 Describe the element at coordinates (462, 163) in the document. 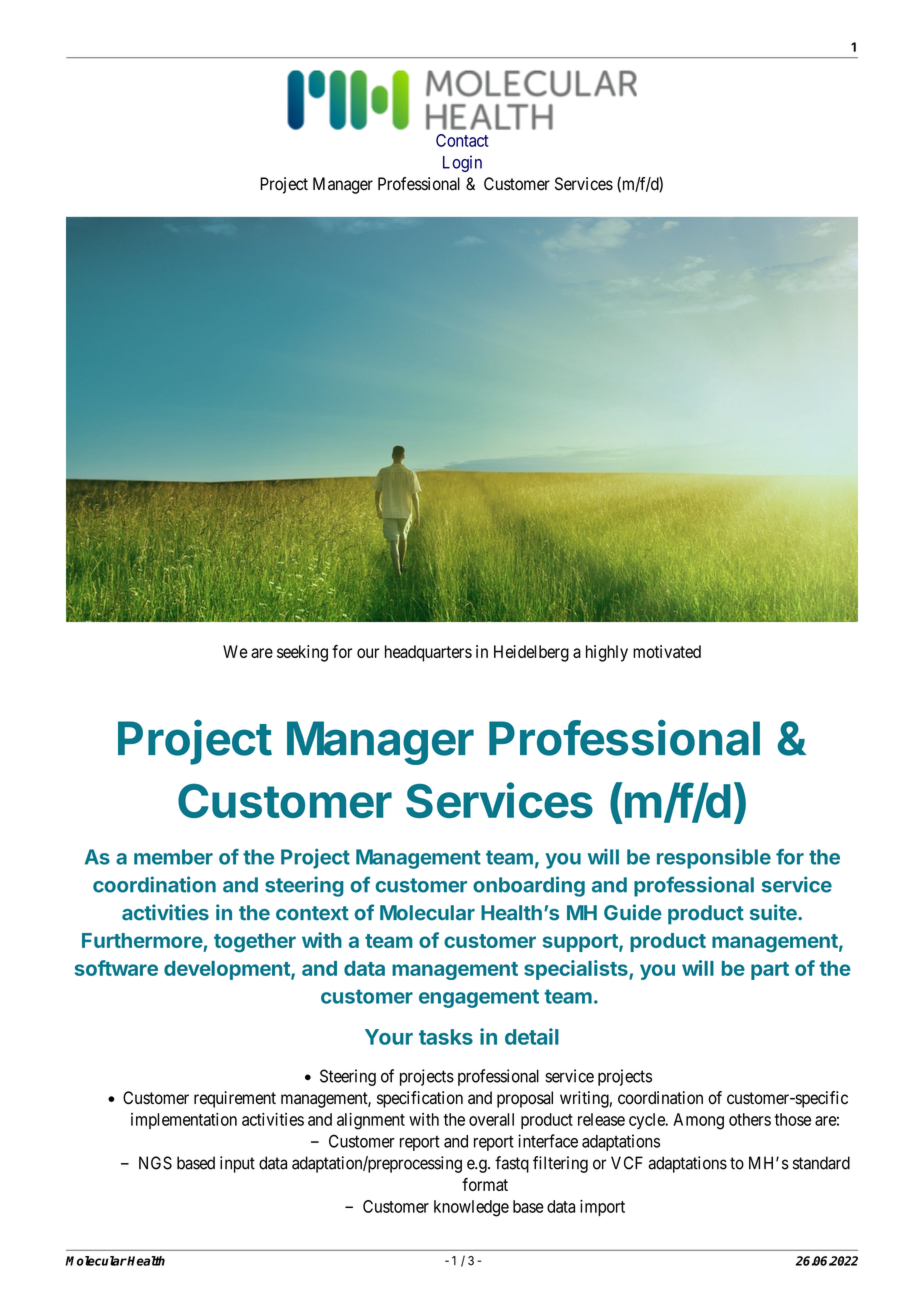

I see `Login` at that location.
